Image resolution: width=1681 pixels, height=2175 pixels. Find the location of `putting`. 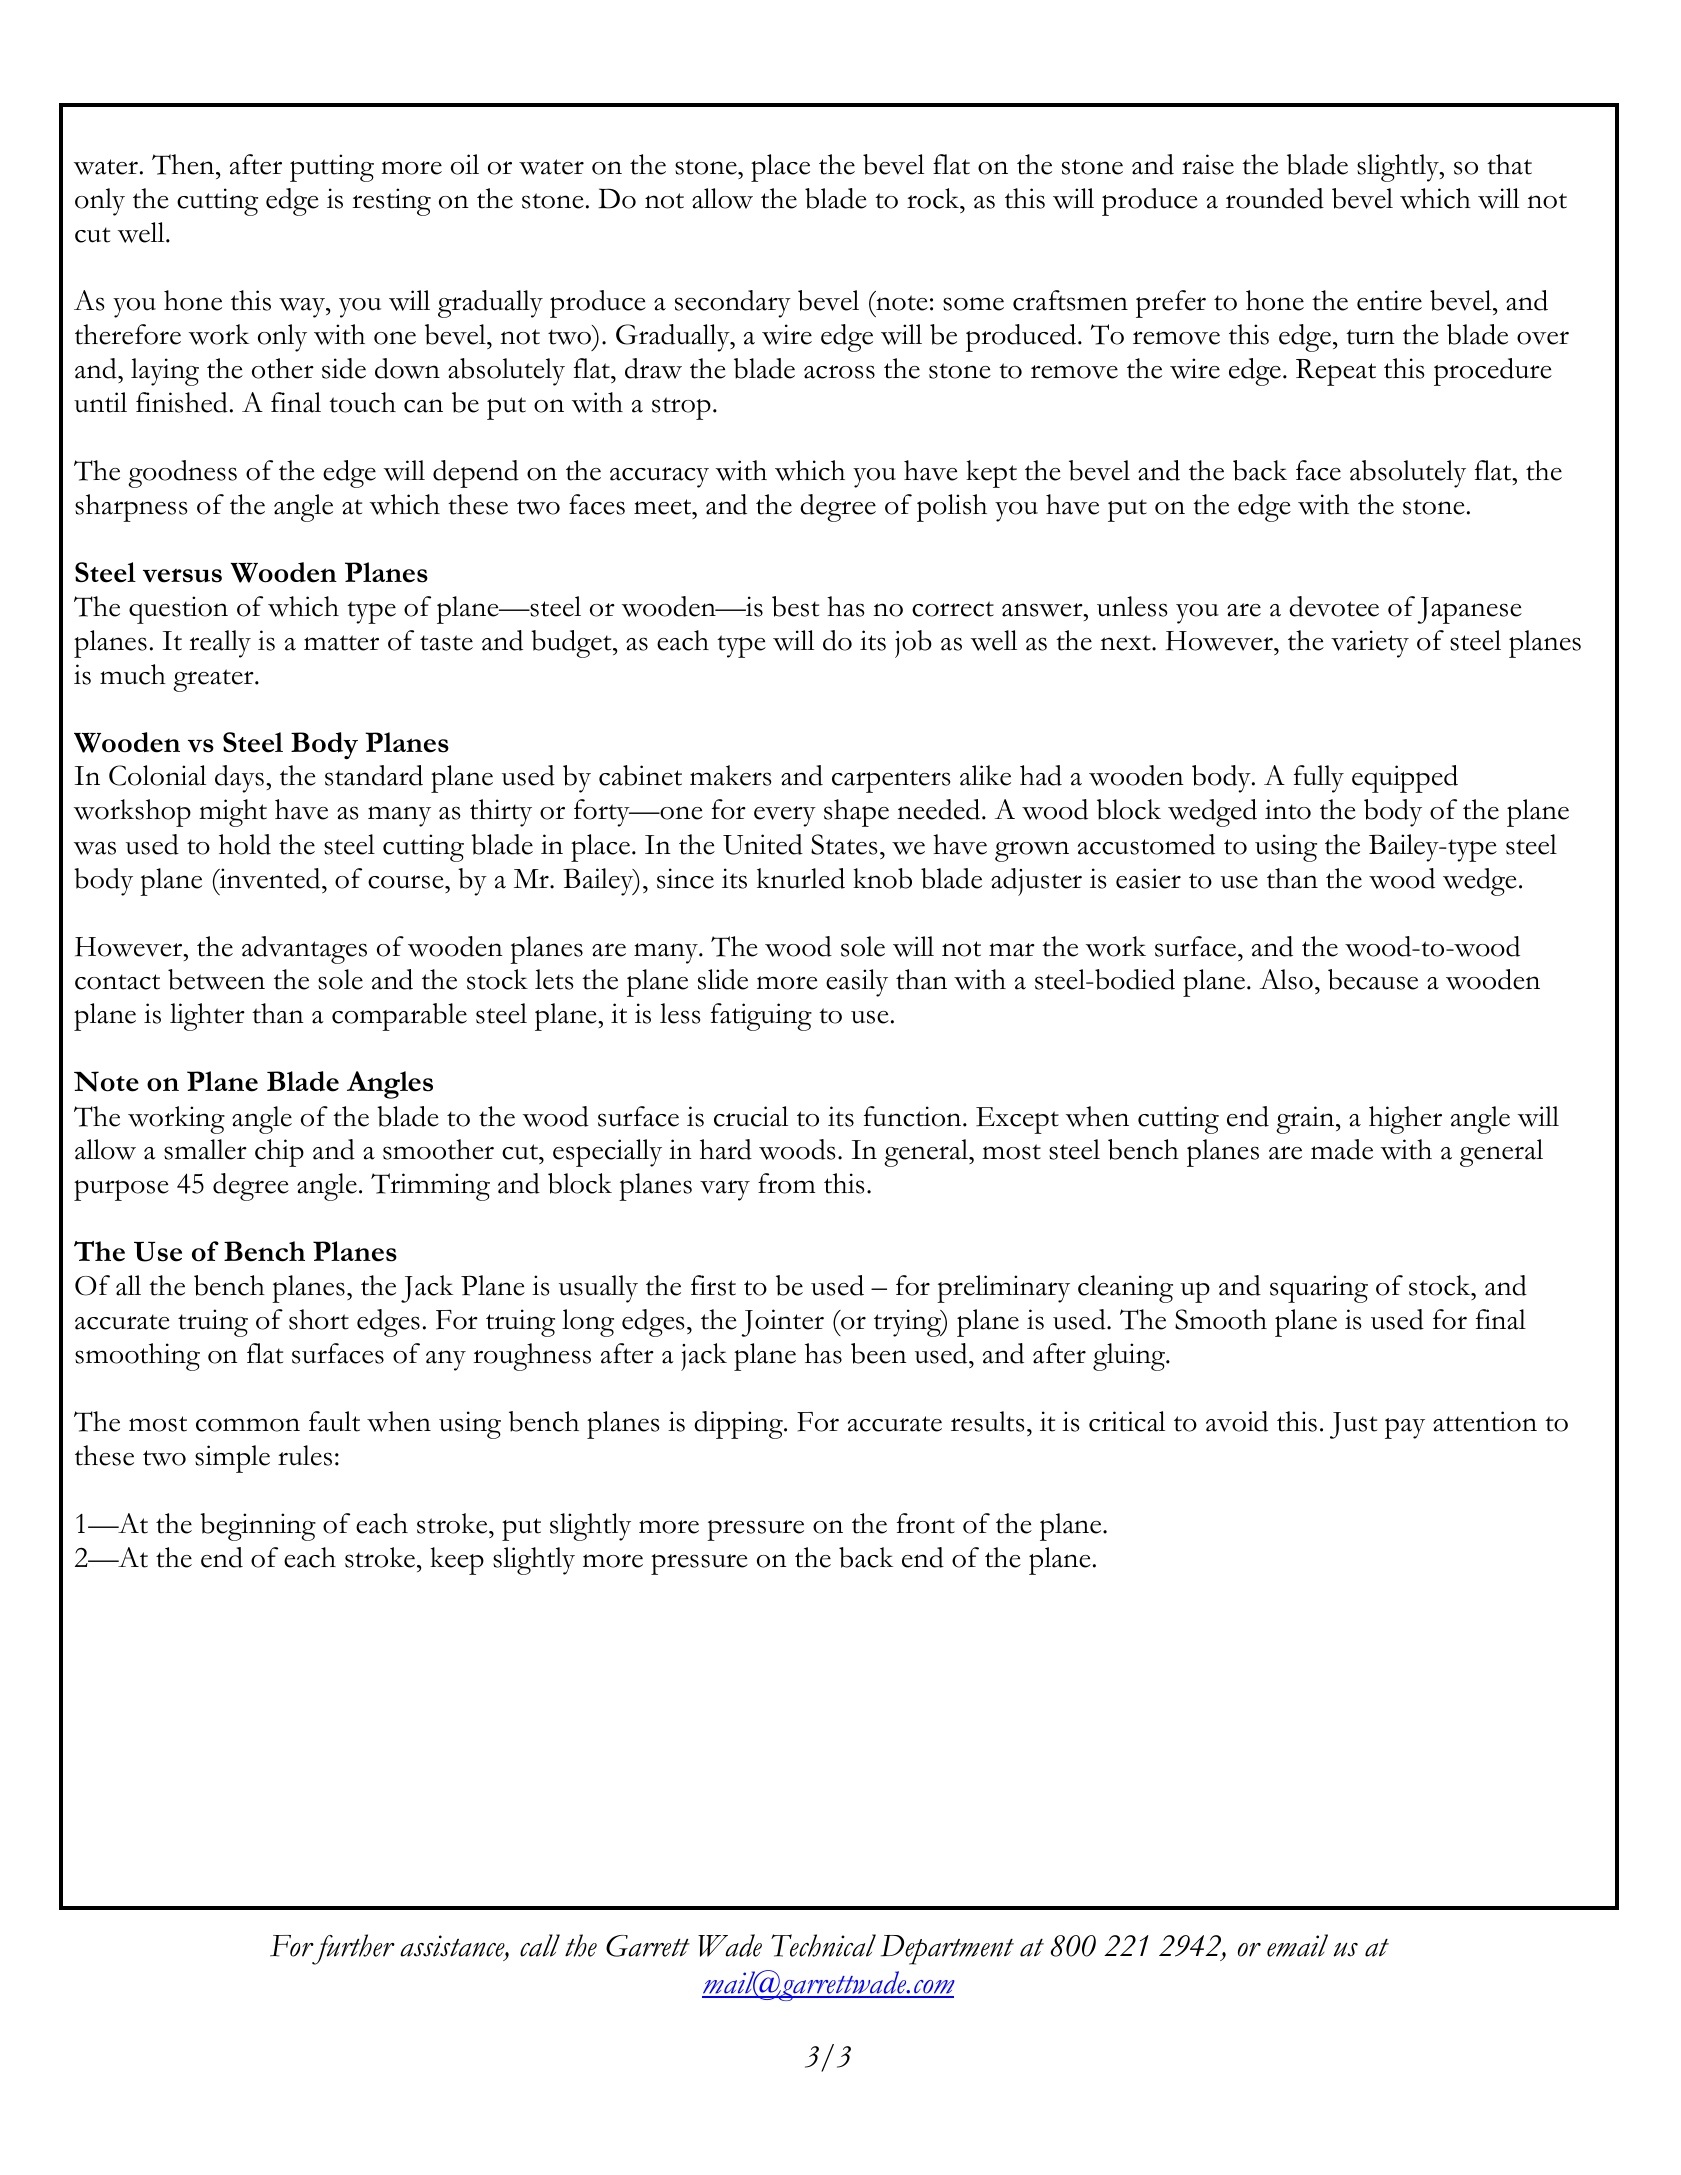

putting is located at coordinates (332, 168).
